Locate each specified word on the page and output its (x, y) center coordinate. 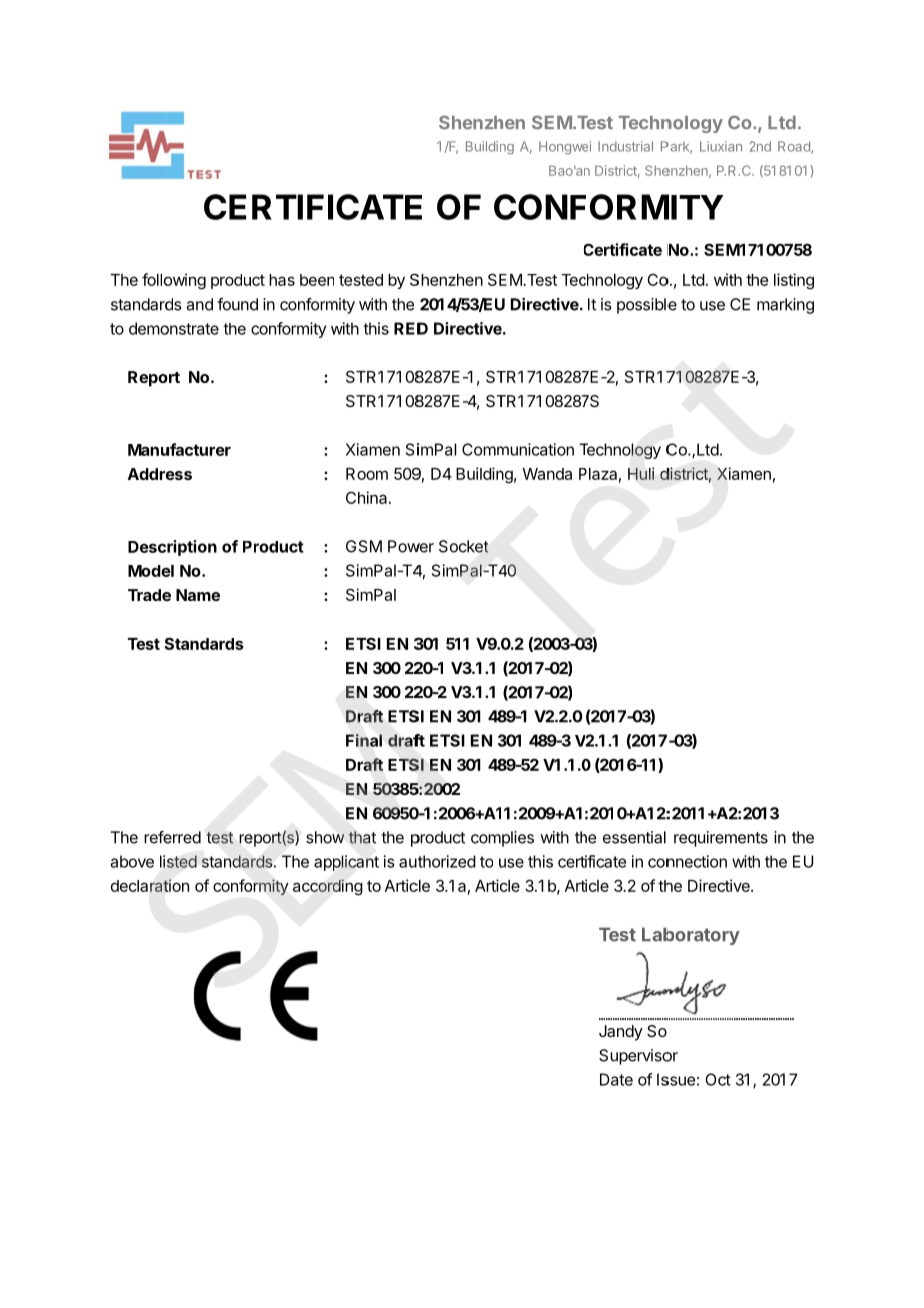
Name (198, 595)
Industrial (625, 146)
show (325, 837)
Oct (718, 1079)
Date (616, 1079)
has (282, 280)
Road (795, 147)
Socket (463, 546)
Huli (641, 473)
